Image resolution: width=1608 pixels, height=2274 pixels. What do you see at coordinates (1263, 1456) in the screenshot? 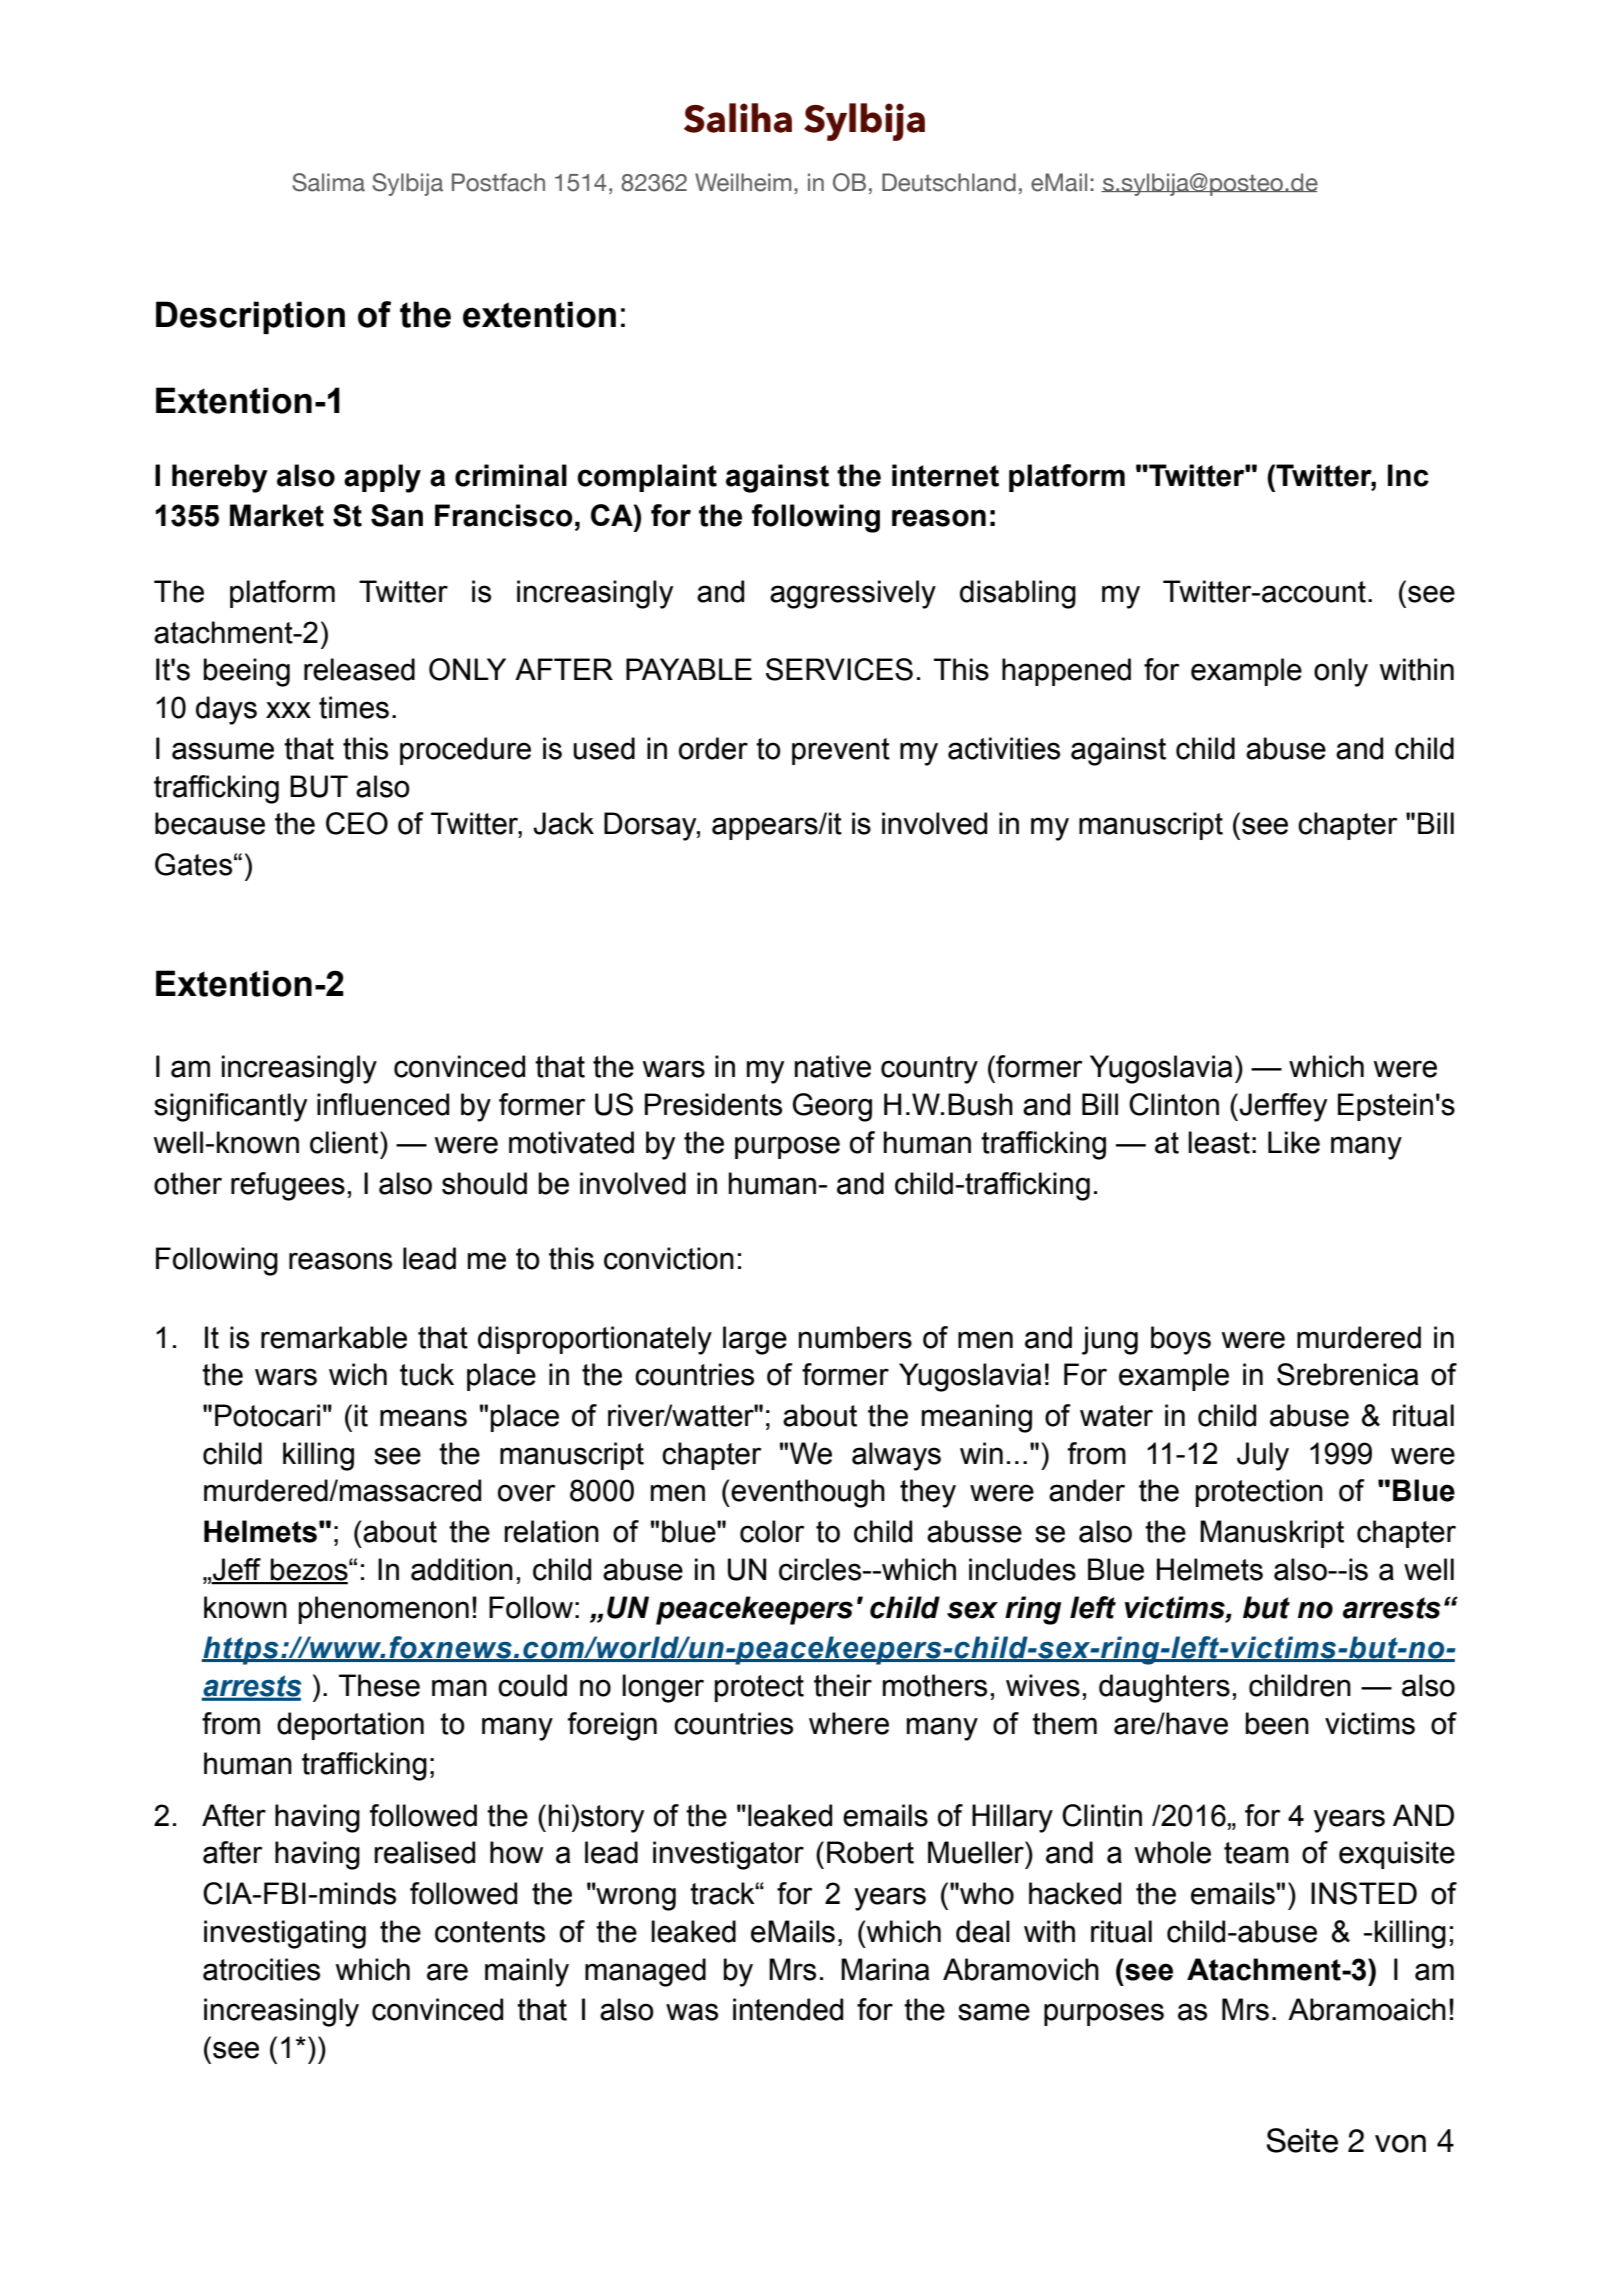
I see `July` at bounding box center [1263, 1456].
